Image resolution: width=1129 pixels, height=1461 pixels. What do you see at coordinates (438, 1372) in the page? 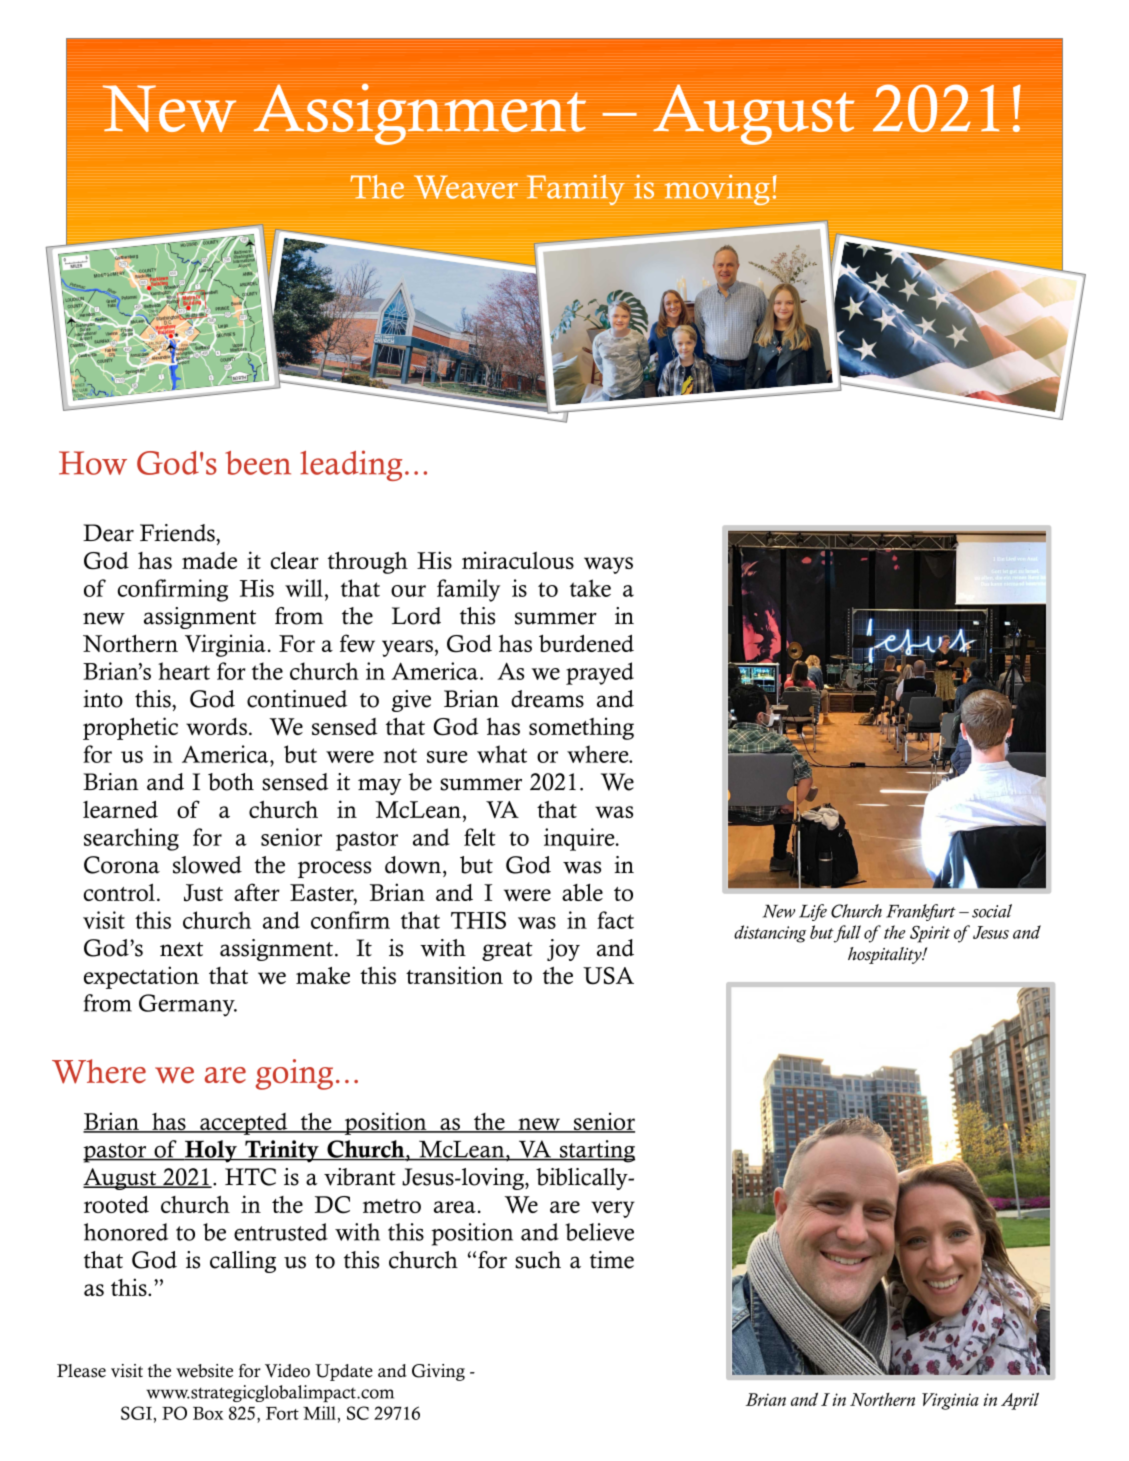
I see `Giving` at bounding box center [438, 1372].
